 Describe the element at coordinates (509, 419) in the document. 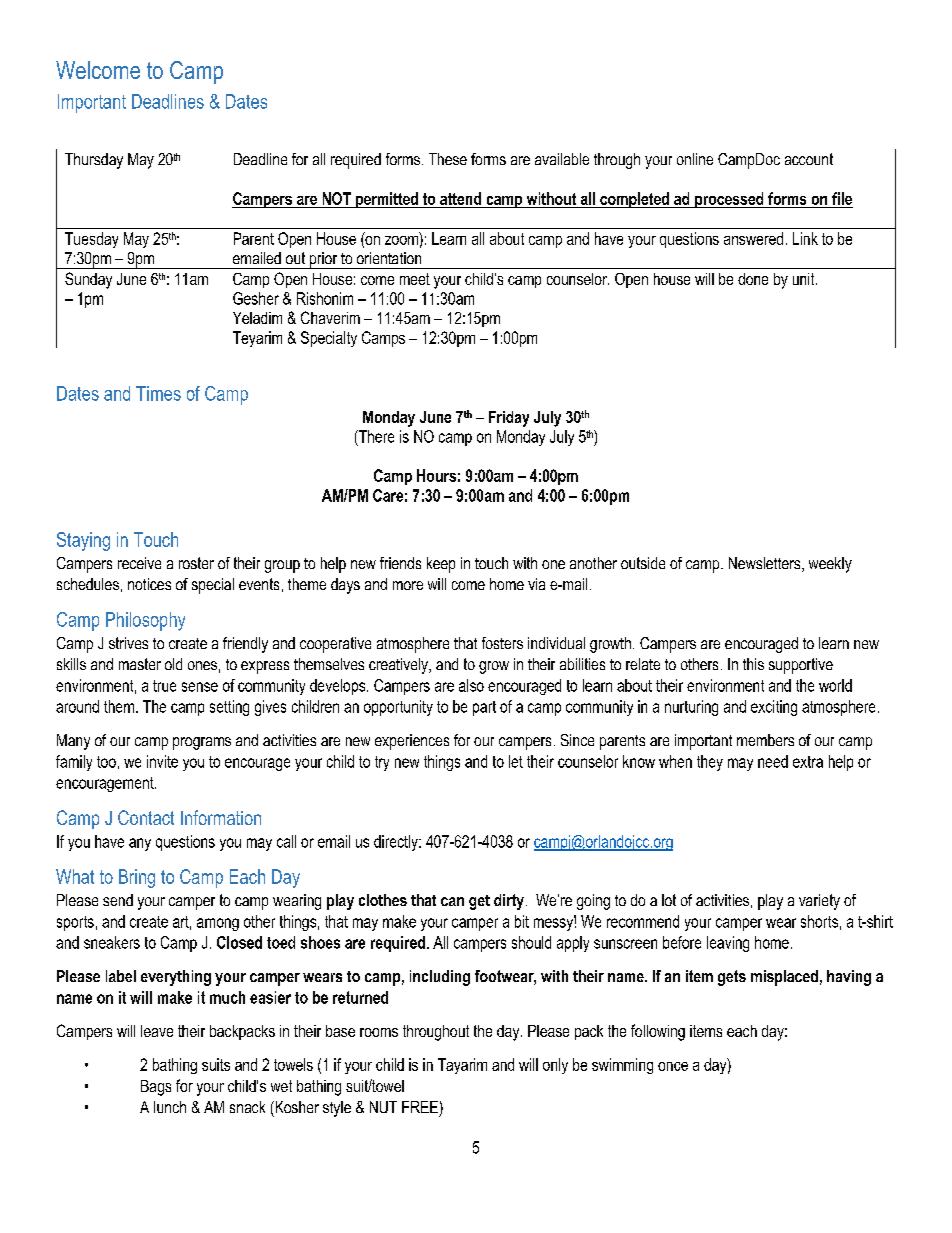

I see `Friday` at that location.
